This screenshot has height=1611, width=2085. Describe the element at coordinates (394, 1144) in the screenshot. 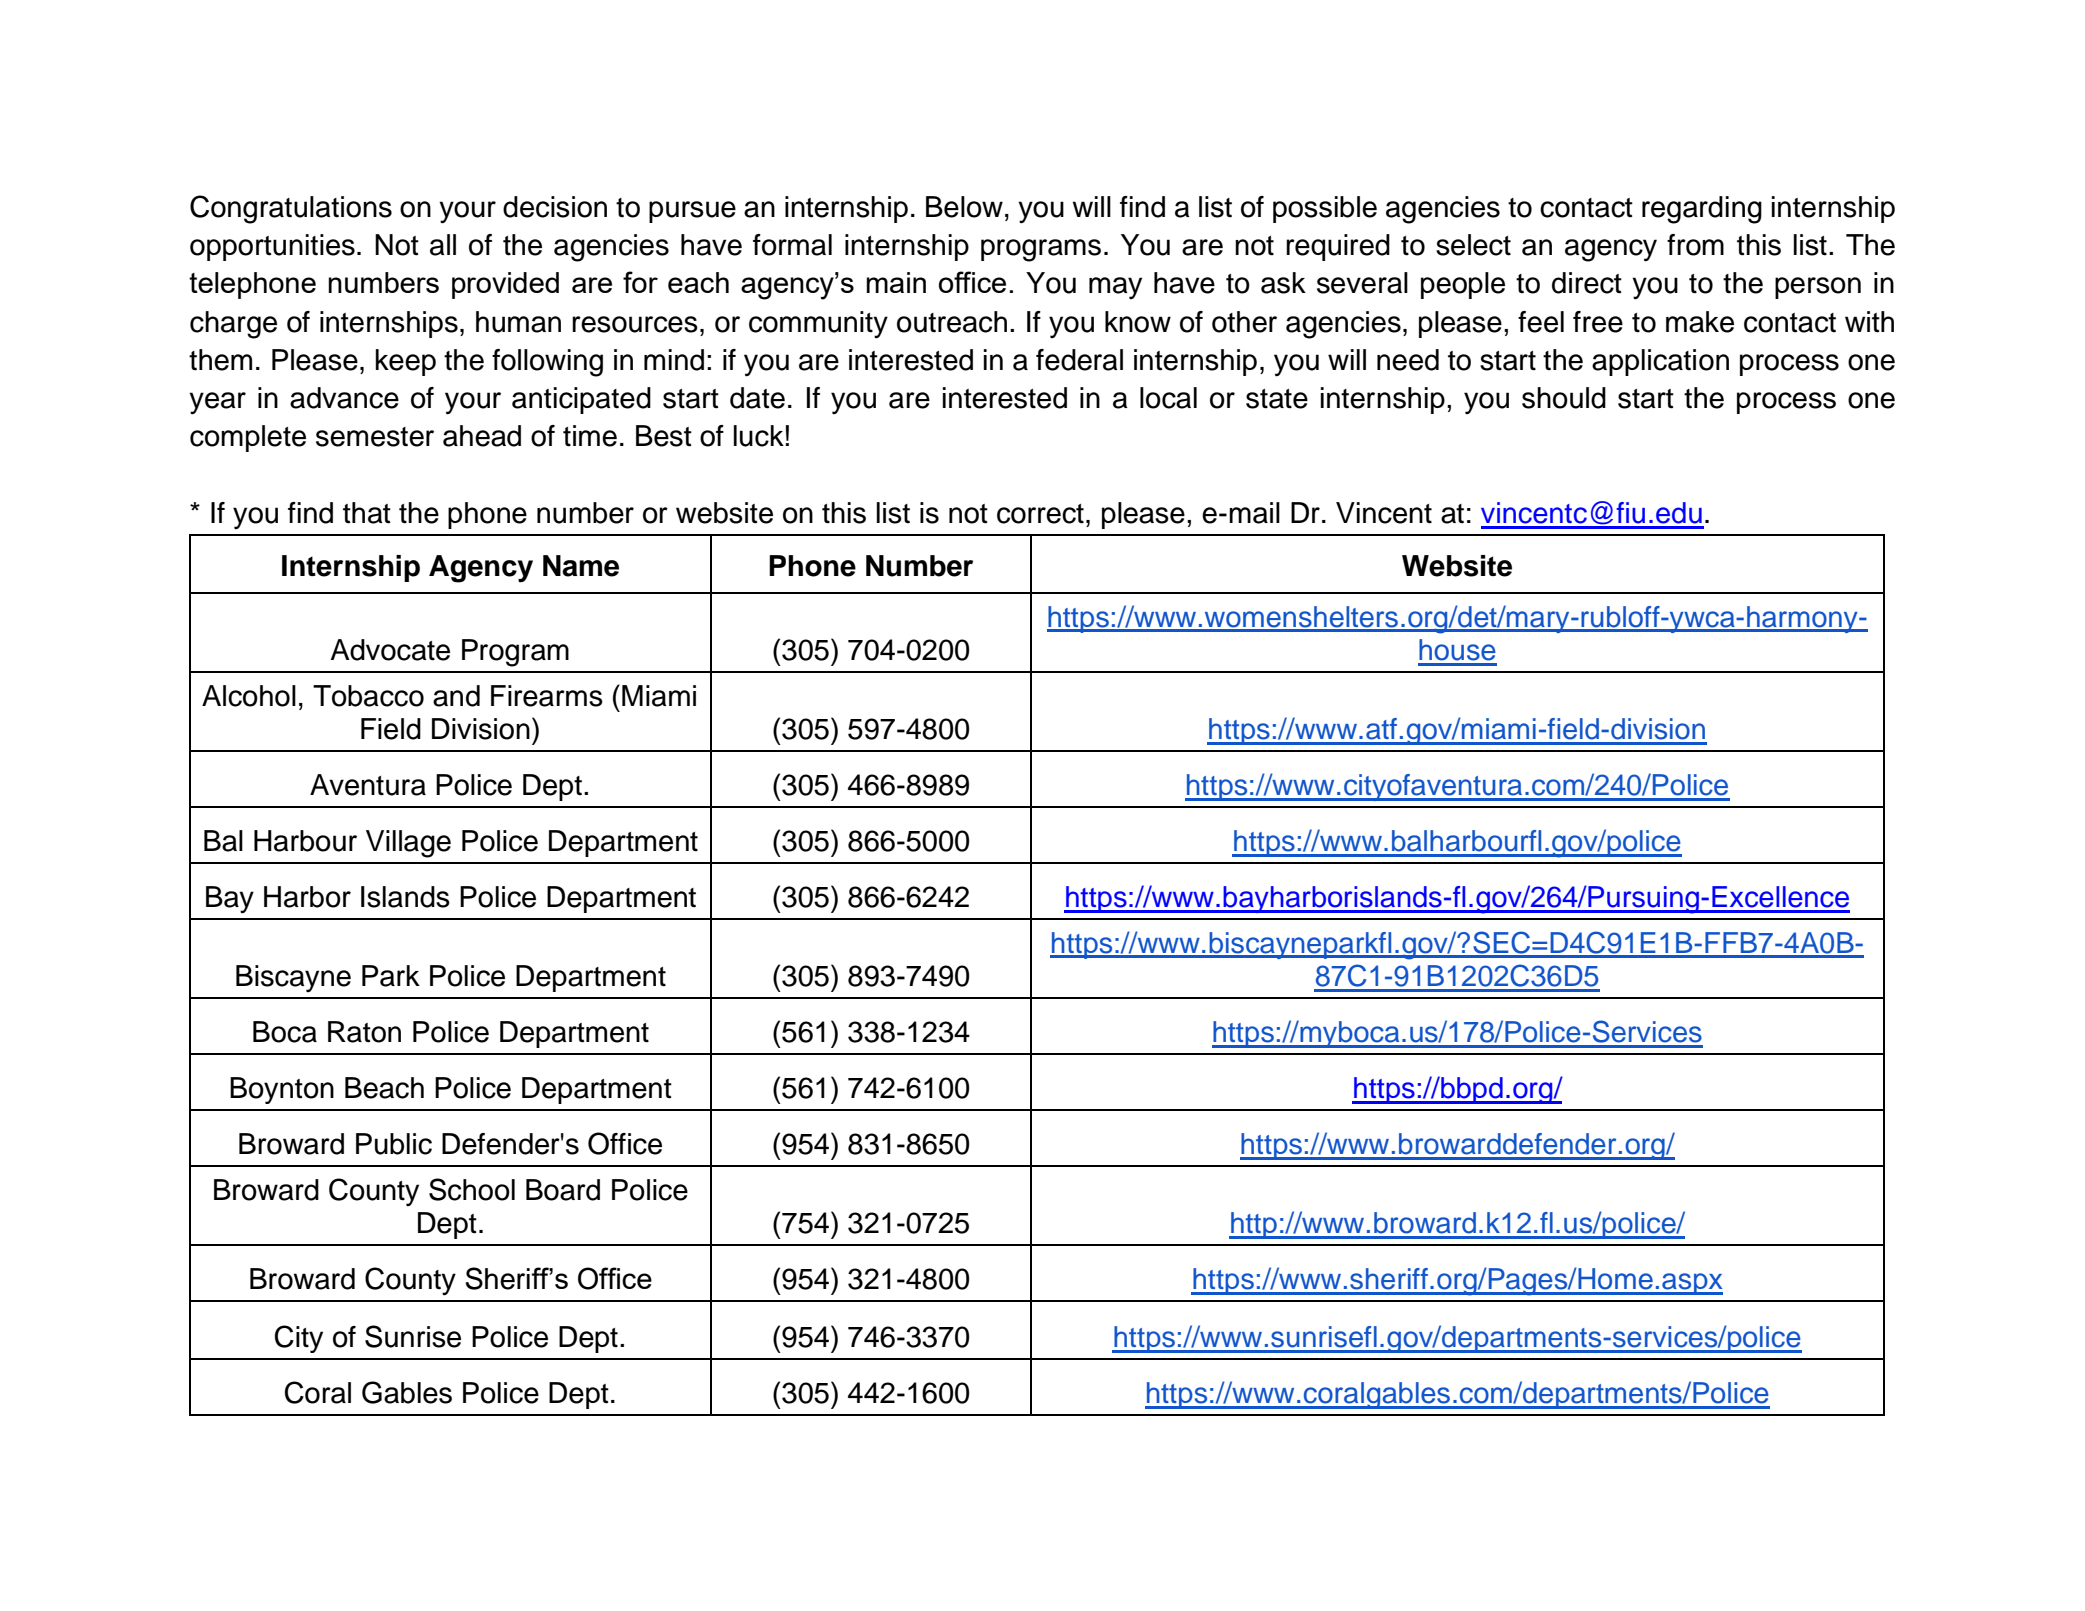

I see `Public` at that location.
